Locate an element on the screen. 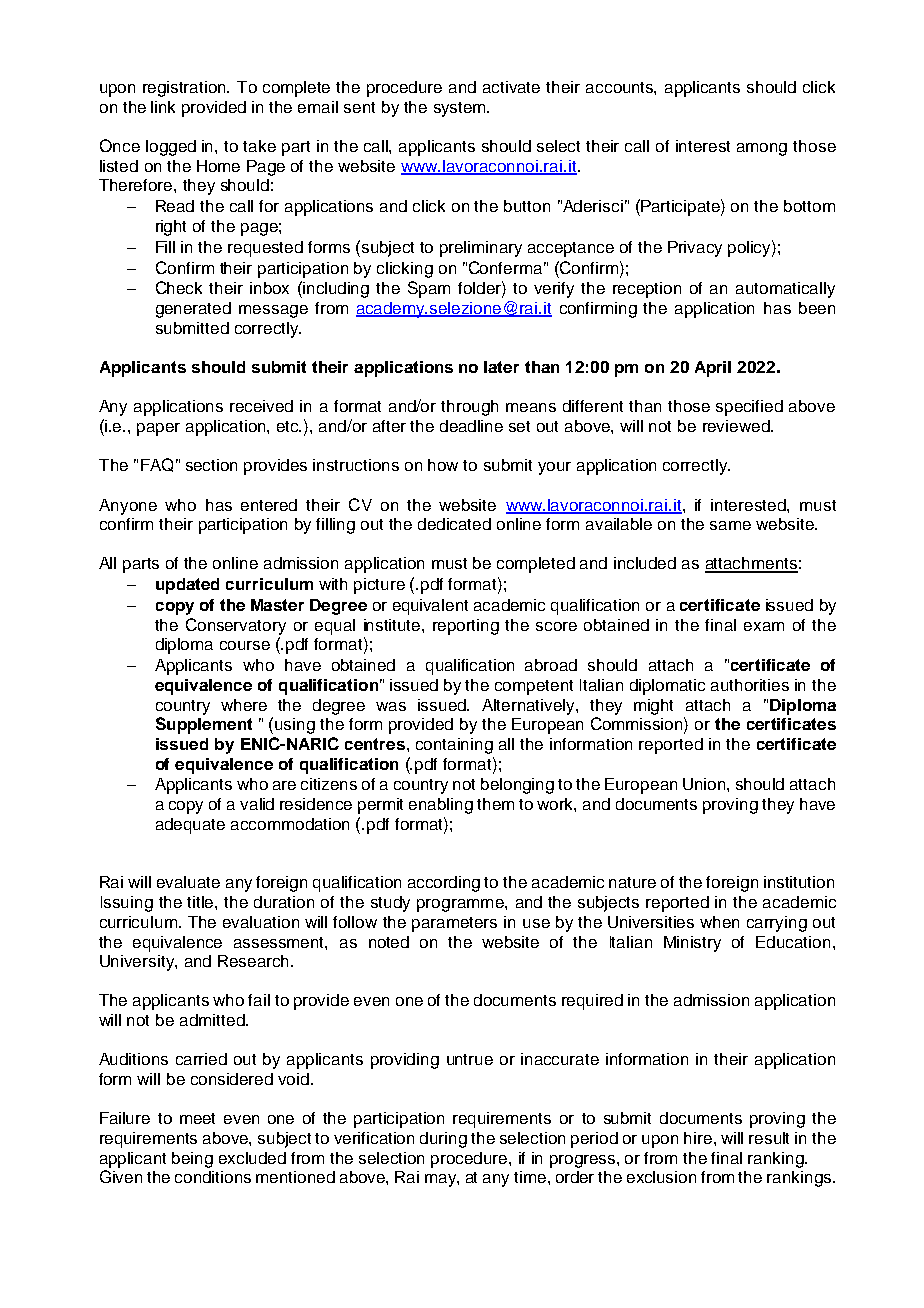  system is located at coordinates (461, 109).
